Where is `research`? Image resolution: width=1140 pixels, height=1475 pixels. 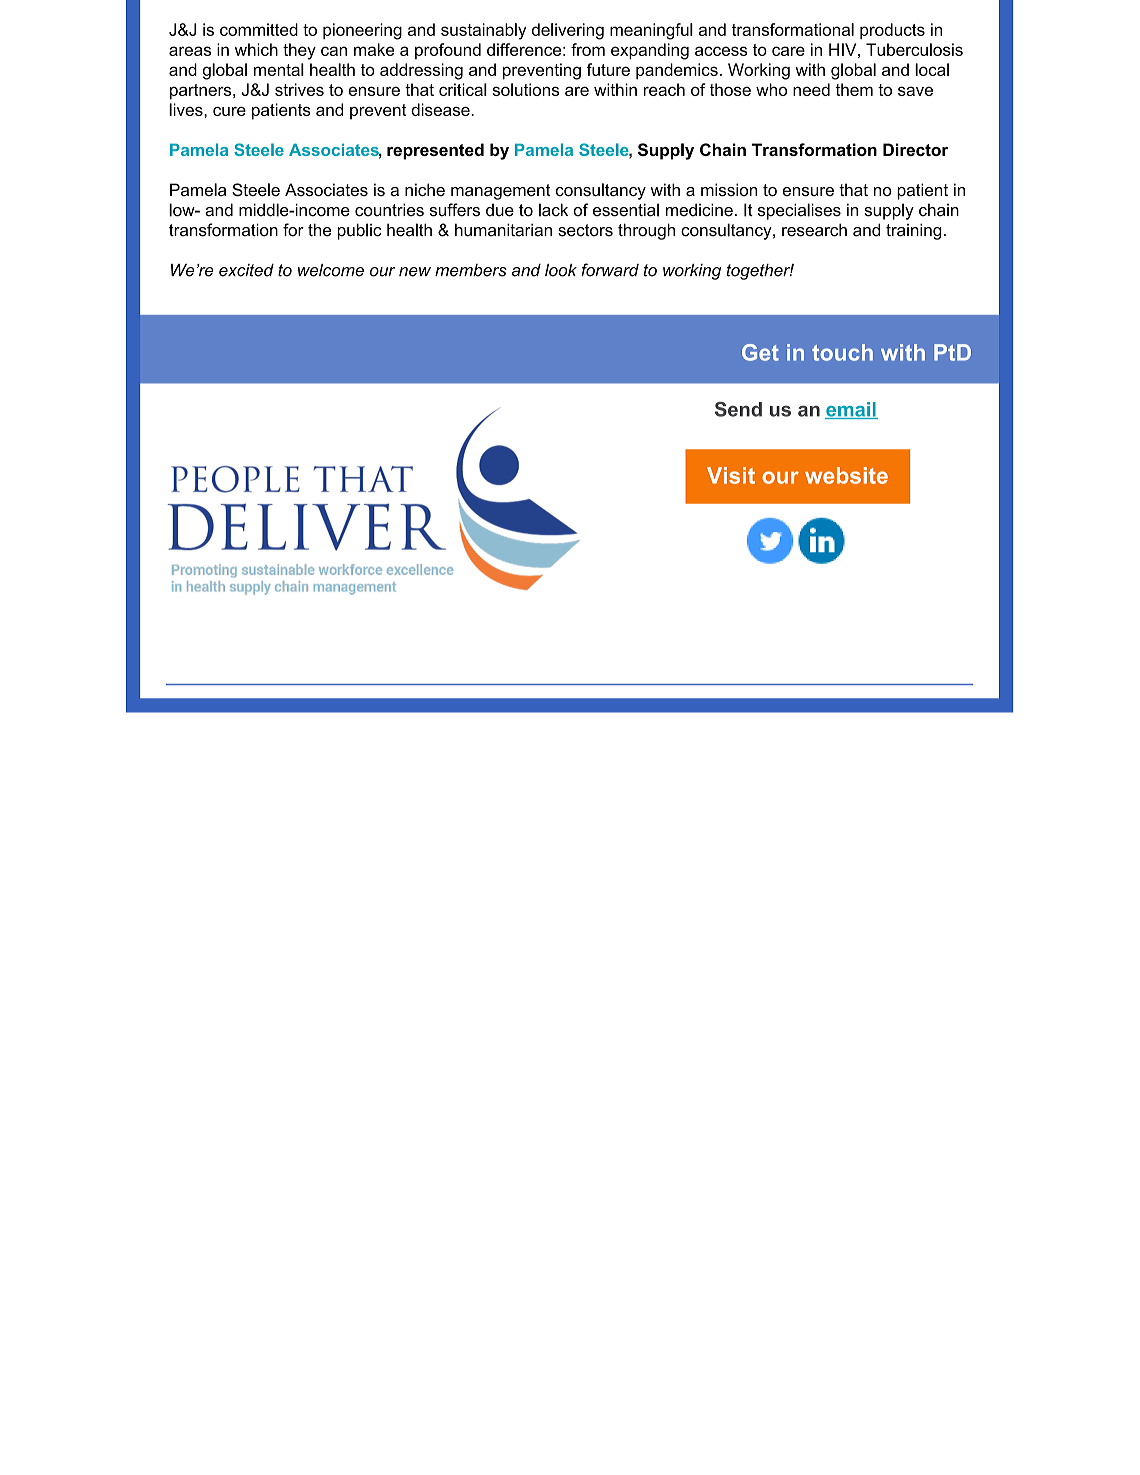 research is located at coordinates (814, 230).
